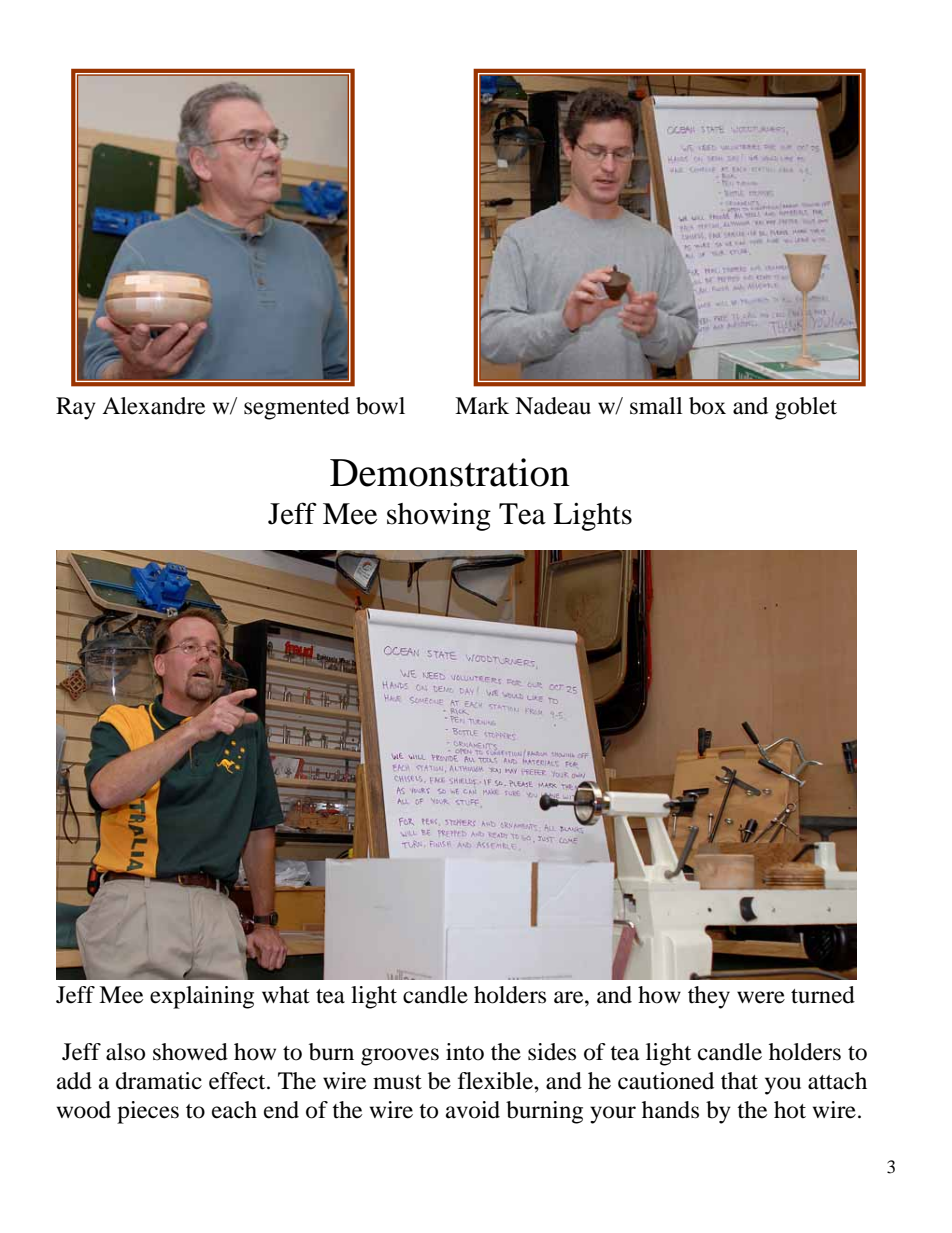 The height and width of the document is (1233, 952). Describe the element at coordinates (707, 406) in the document. I see `box` at that location.
